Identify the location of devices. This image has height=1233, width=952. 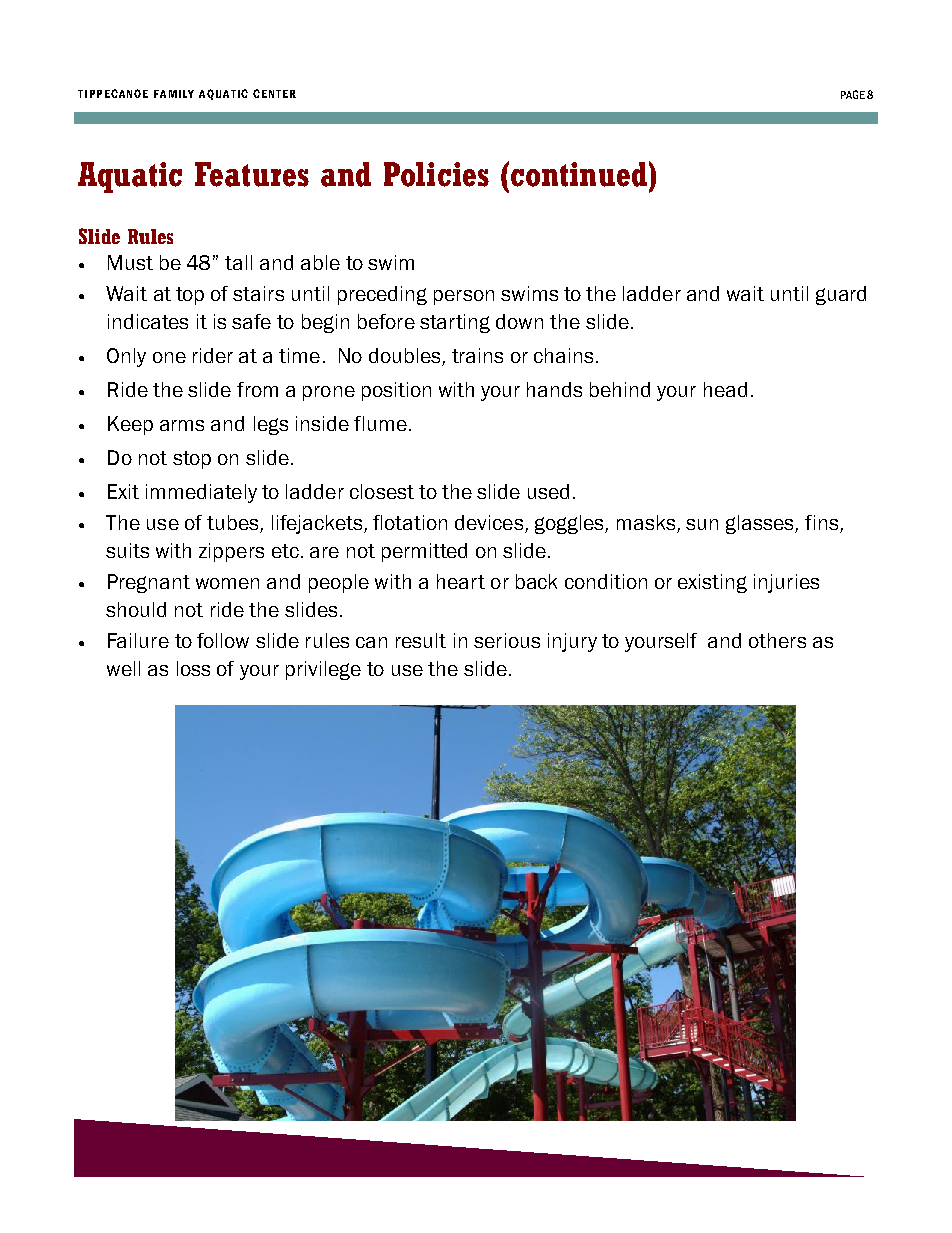
(490, 524).
